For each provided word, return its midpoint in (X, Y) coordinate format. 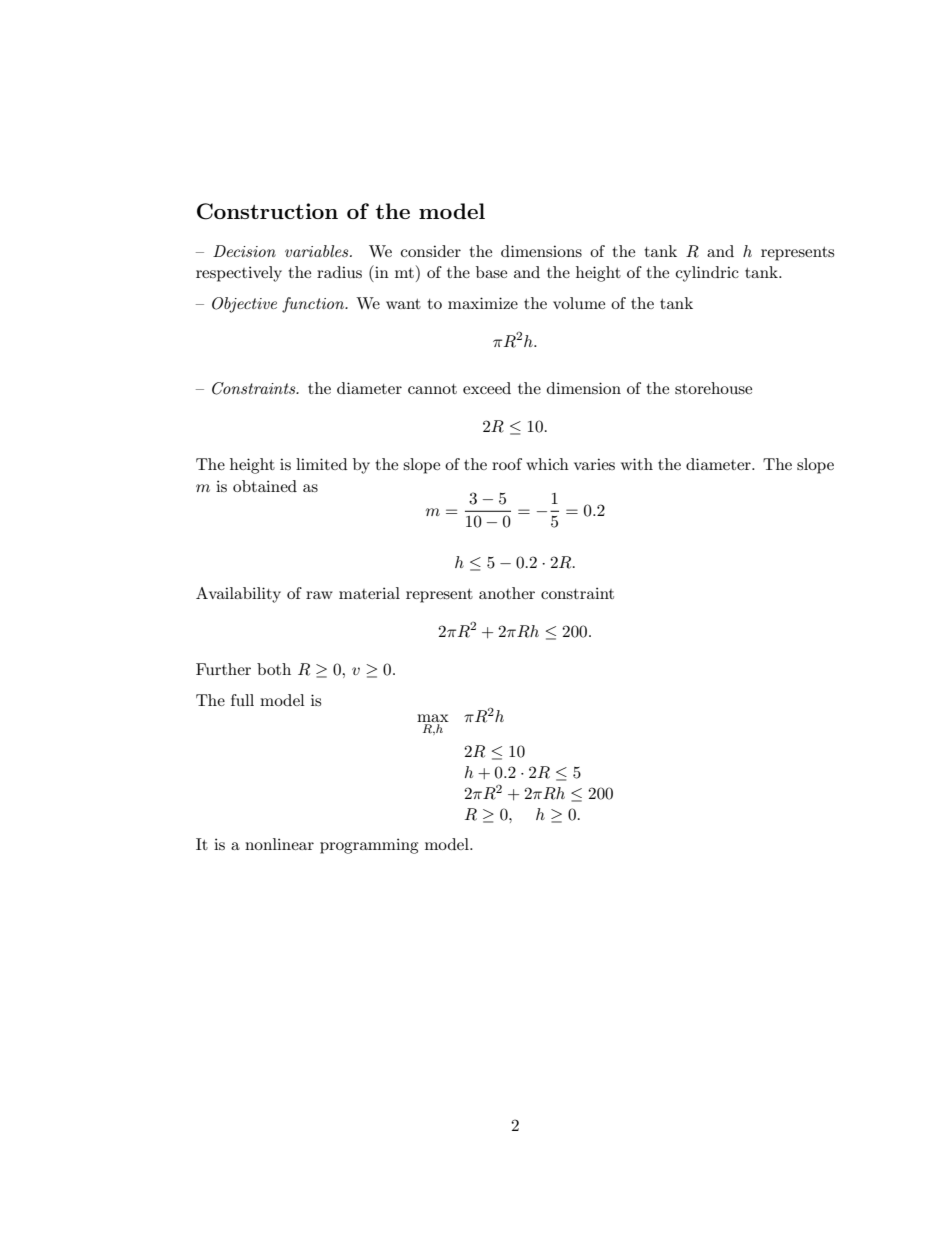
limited (321, 464)
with (637, 464)
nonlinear (279, 844)
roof (507, 464)
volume (579, 303)
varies (594, 464)
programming (369, 846)
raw (319, 595)
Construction (267, 211)
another (507, 593)
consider (431, 251)
